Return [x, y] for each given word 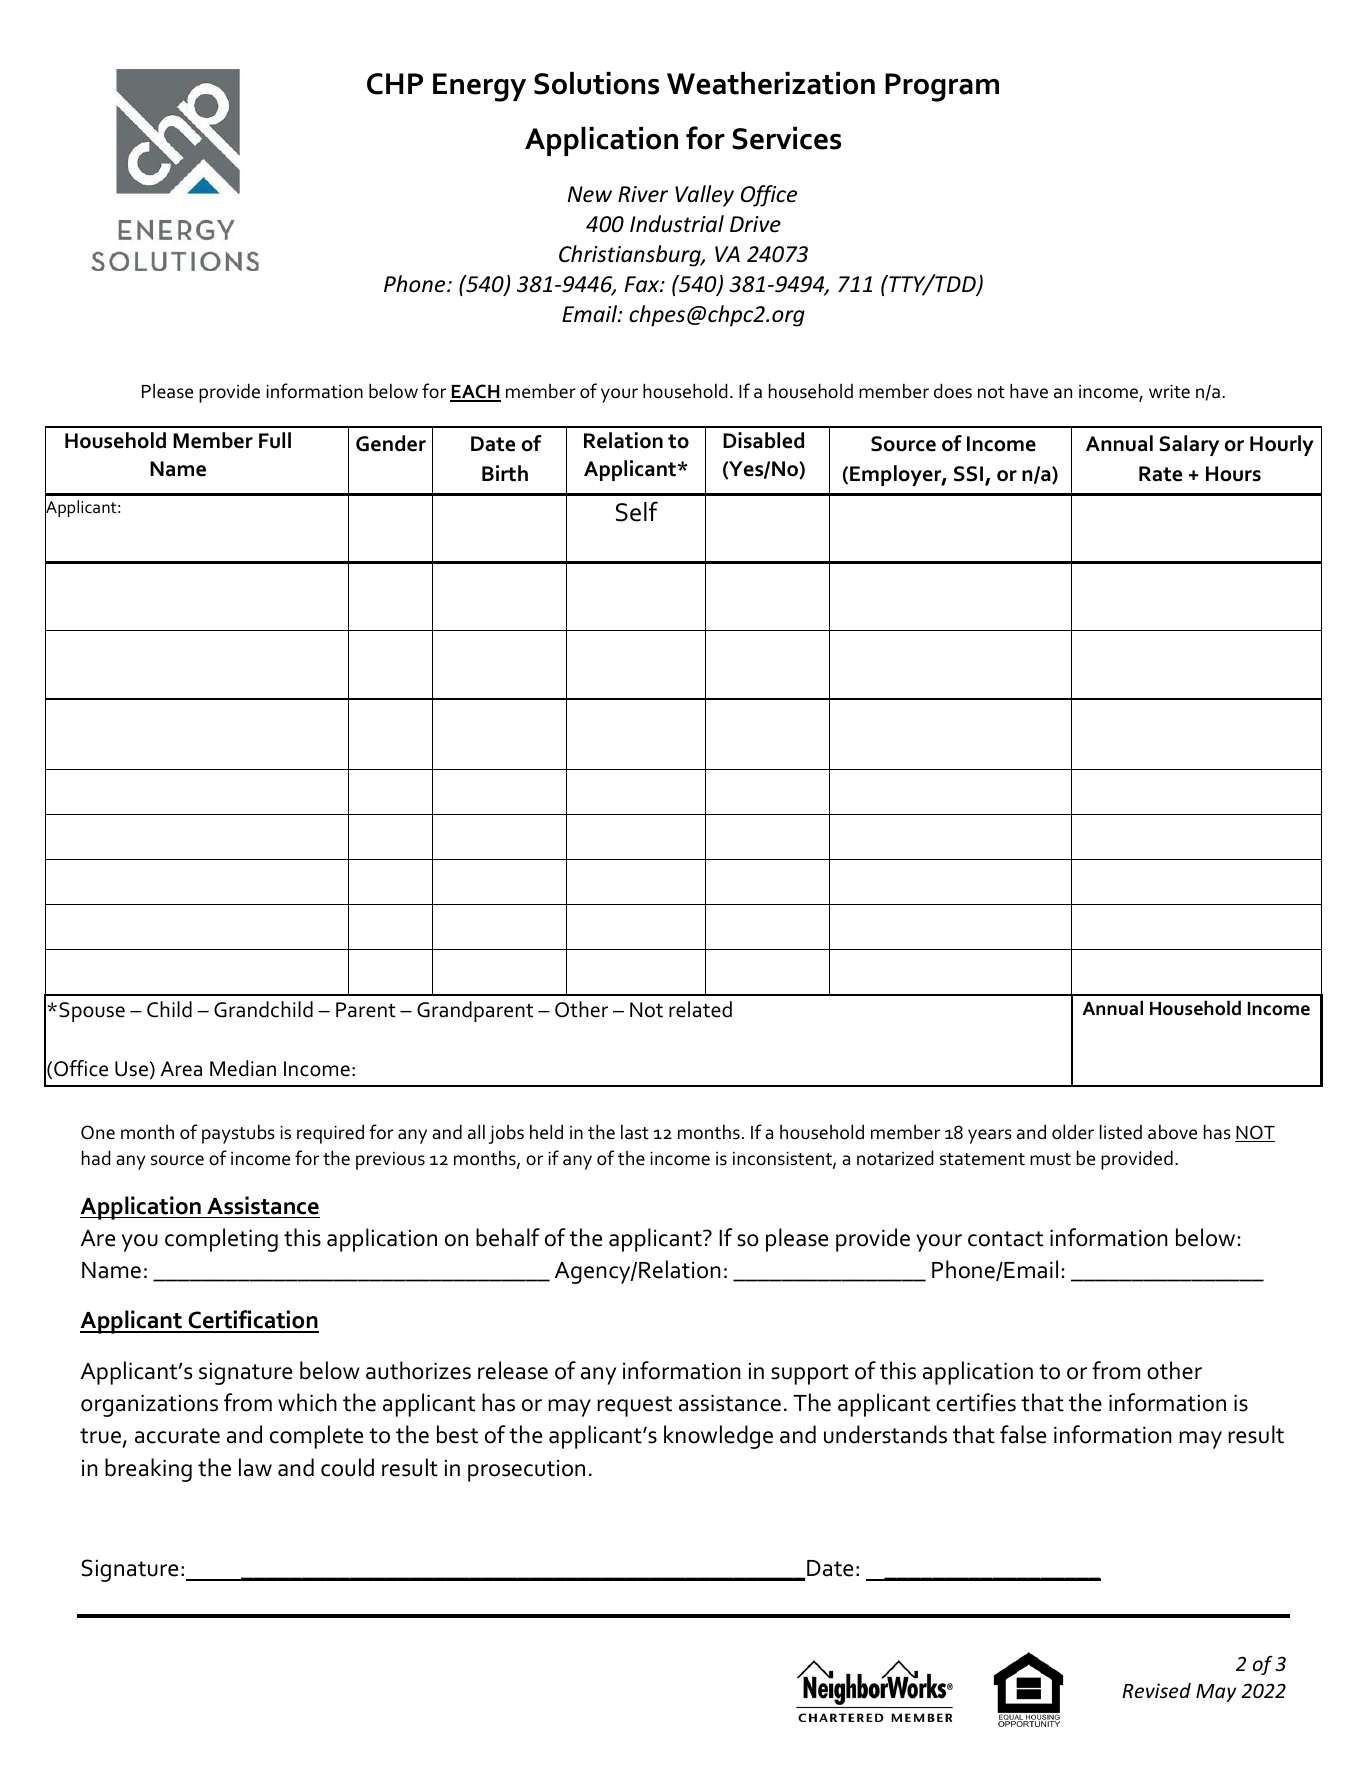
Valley [704, 196]
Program [942, 87]
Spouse [92, 1012]
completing [221, 1240]
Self [637, 511]
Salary [1189, 445]
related [700, 1009]
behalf [508, 1237]
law [255, 1467]
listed [1121, 1132]
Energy [479, 87]
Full [275, 440]
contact [1005, 1239]
